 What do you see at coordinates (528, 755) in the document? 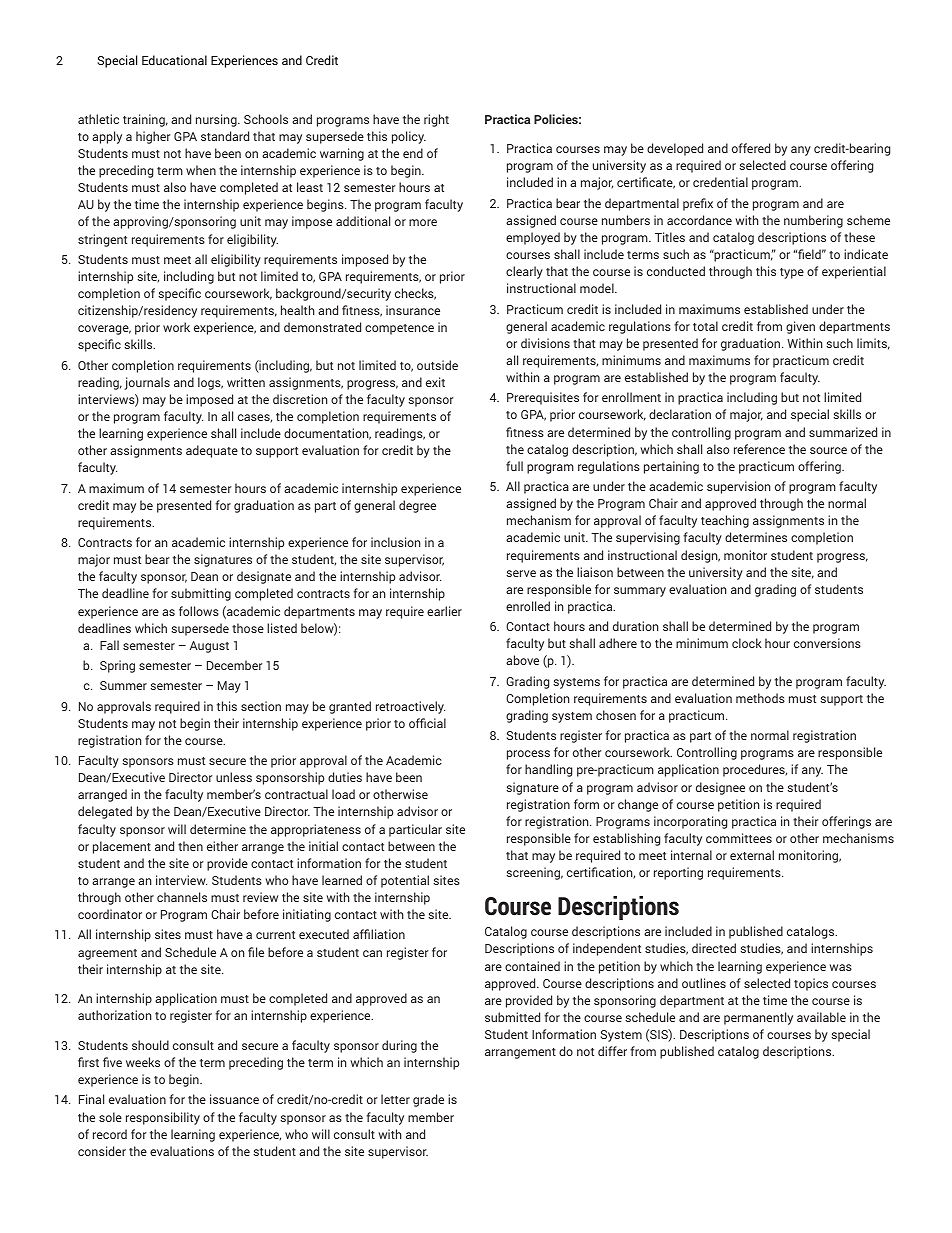
I see `process` at bounding box center [528, 755].
